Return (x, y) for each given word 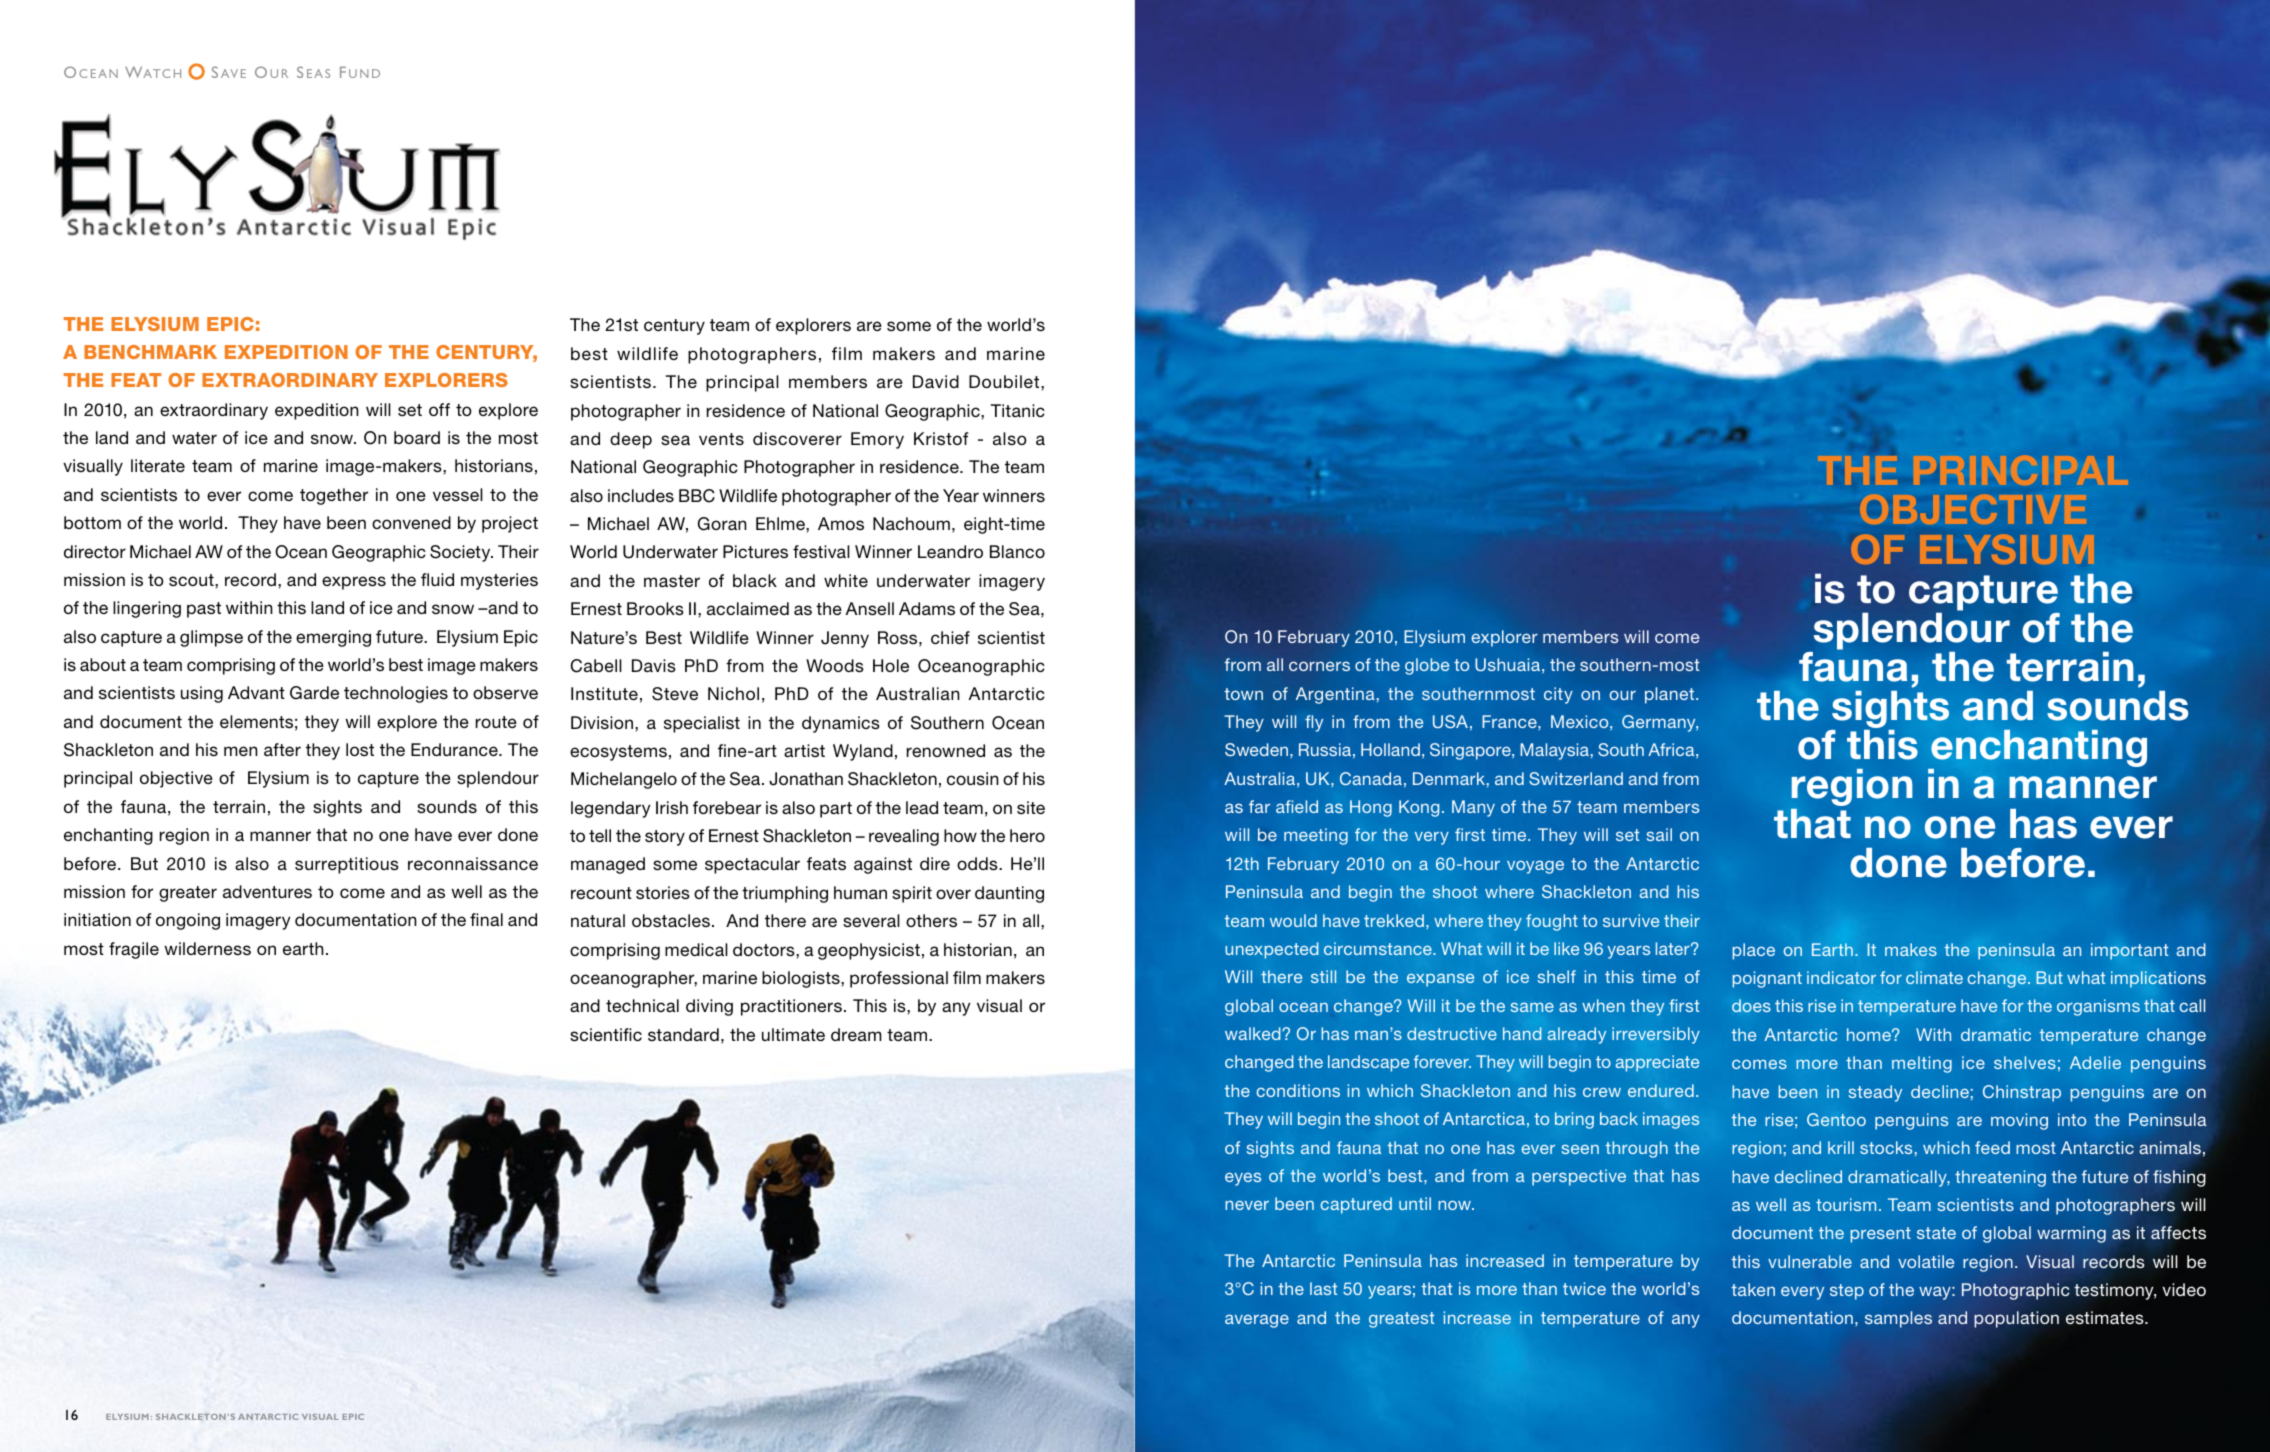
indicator (1841, 977)
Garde (314, 693)
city (1558, 695)
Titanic (1018, 410)
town (1243, 694)
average (1257, 1321)
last (1323, 1288)
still (1323, 976)
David (936, 381)
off (439, 409)
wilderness (207, 948)
